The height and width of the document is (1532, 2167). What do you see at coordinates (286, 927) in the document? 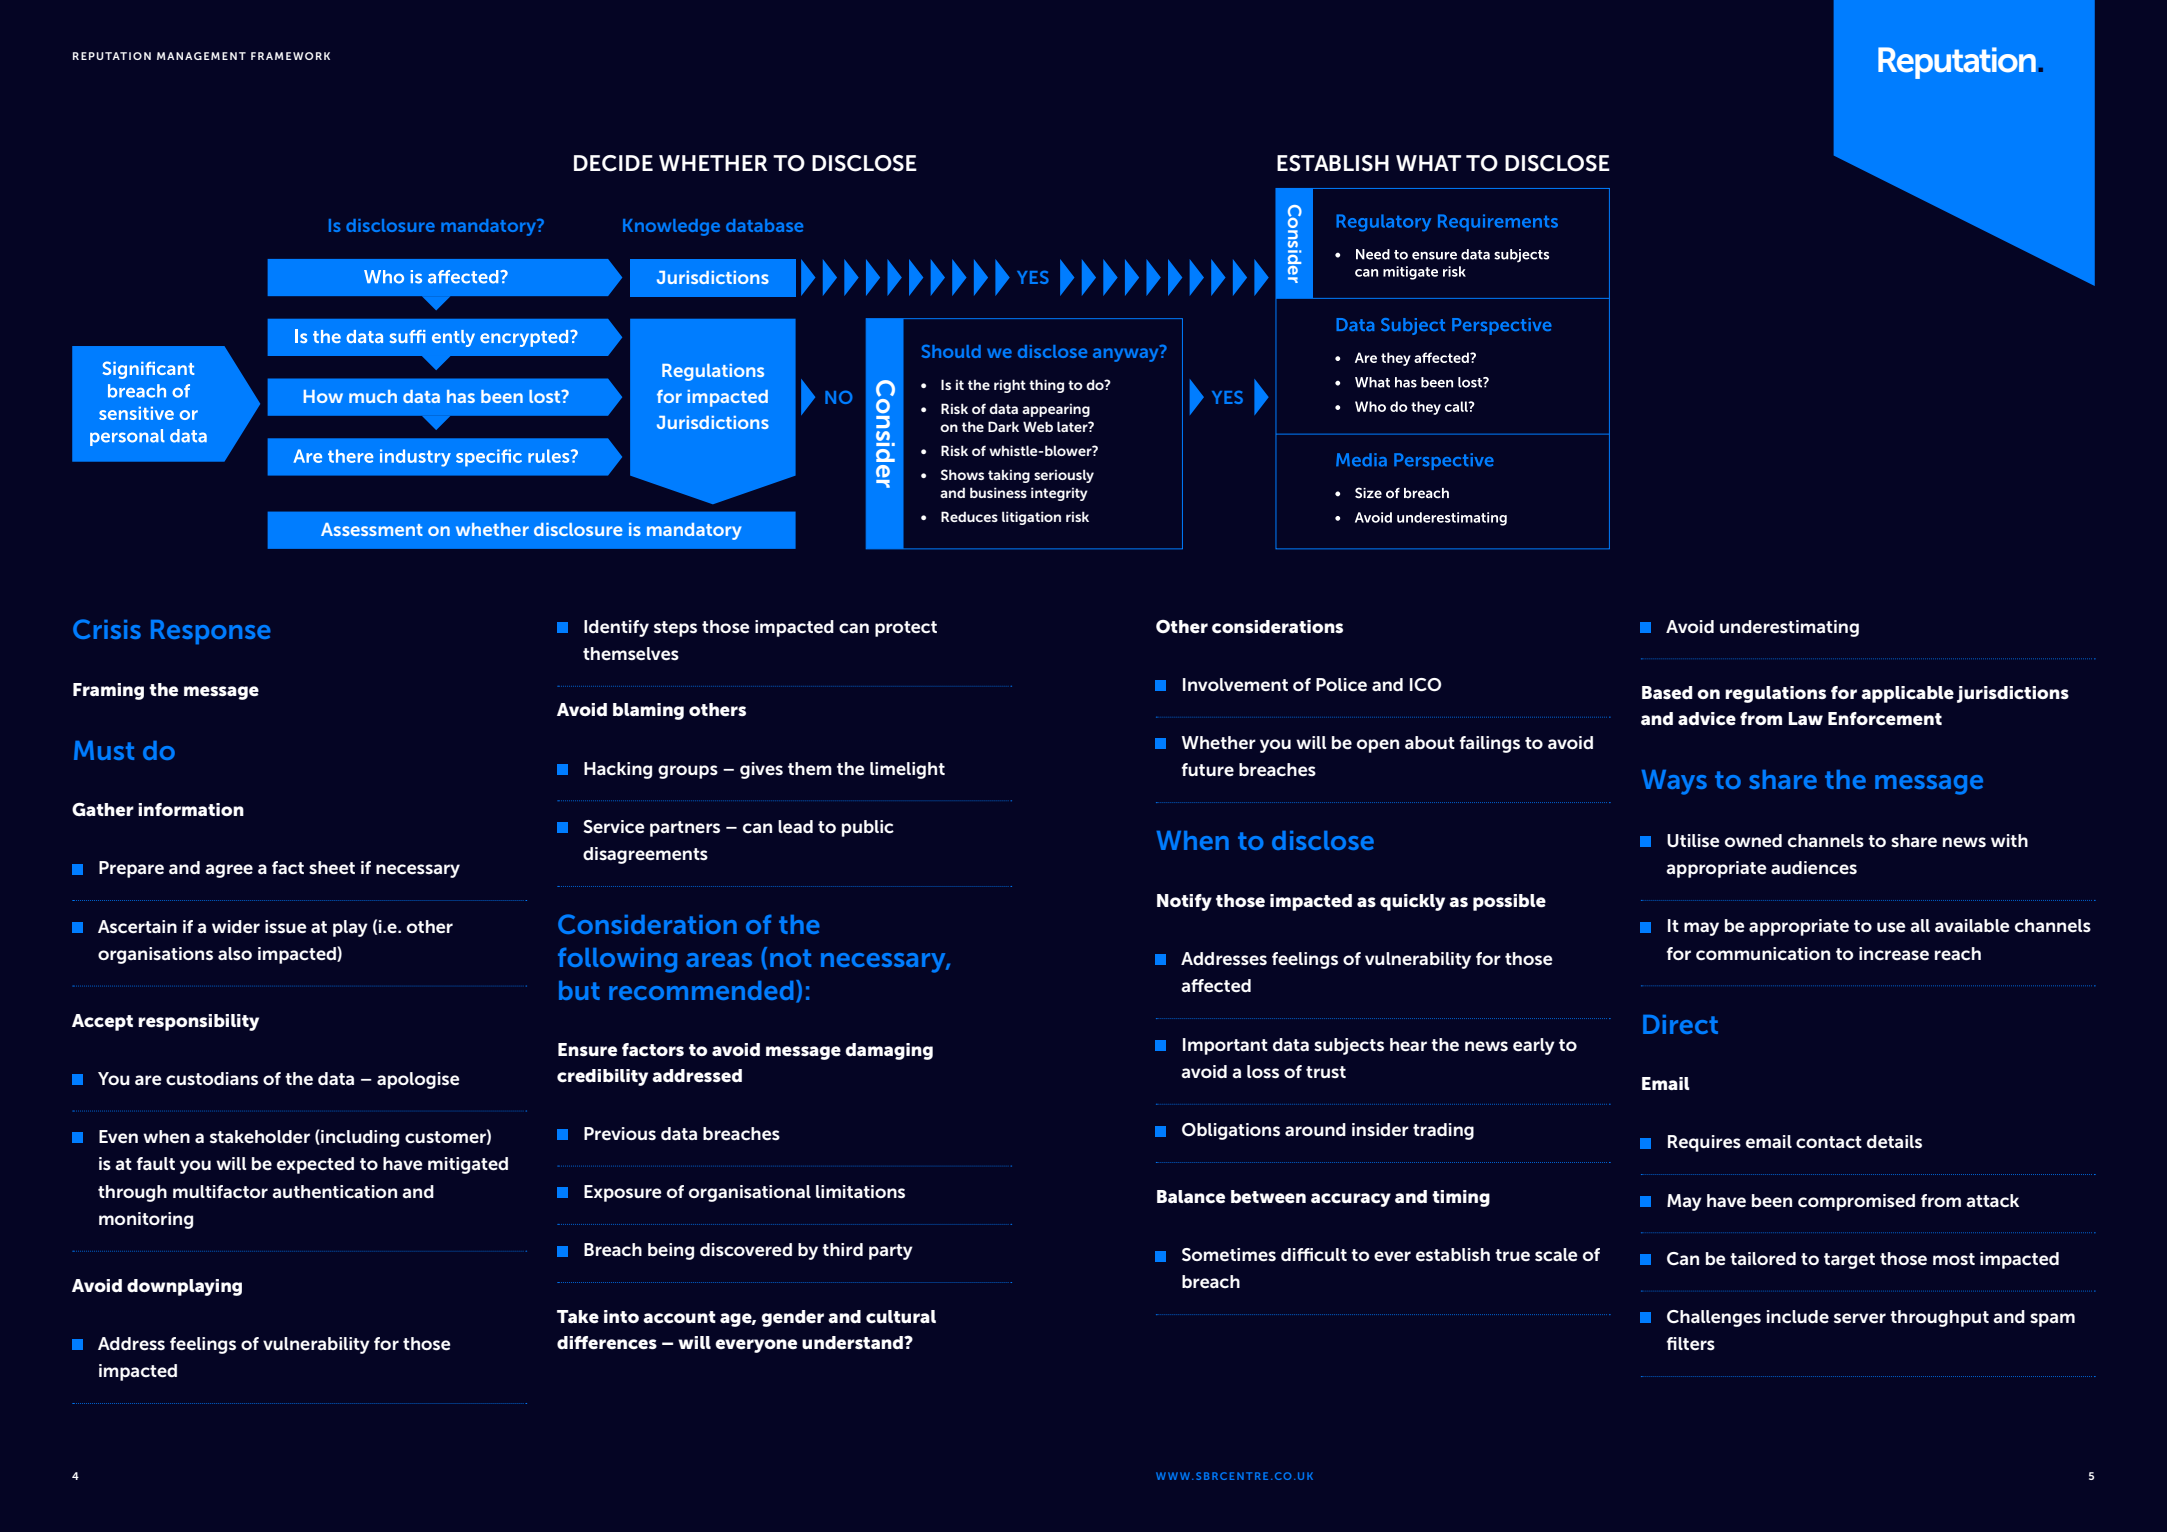
I see `issue` at bounding box center [286, 927].
